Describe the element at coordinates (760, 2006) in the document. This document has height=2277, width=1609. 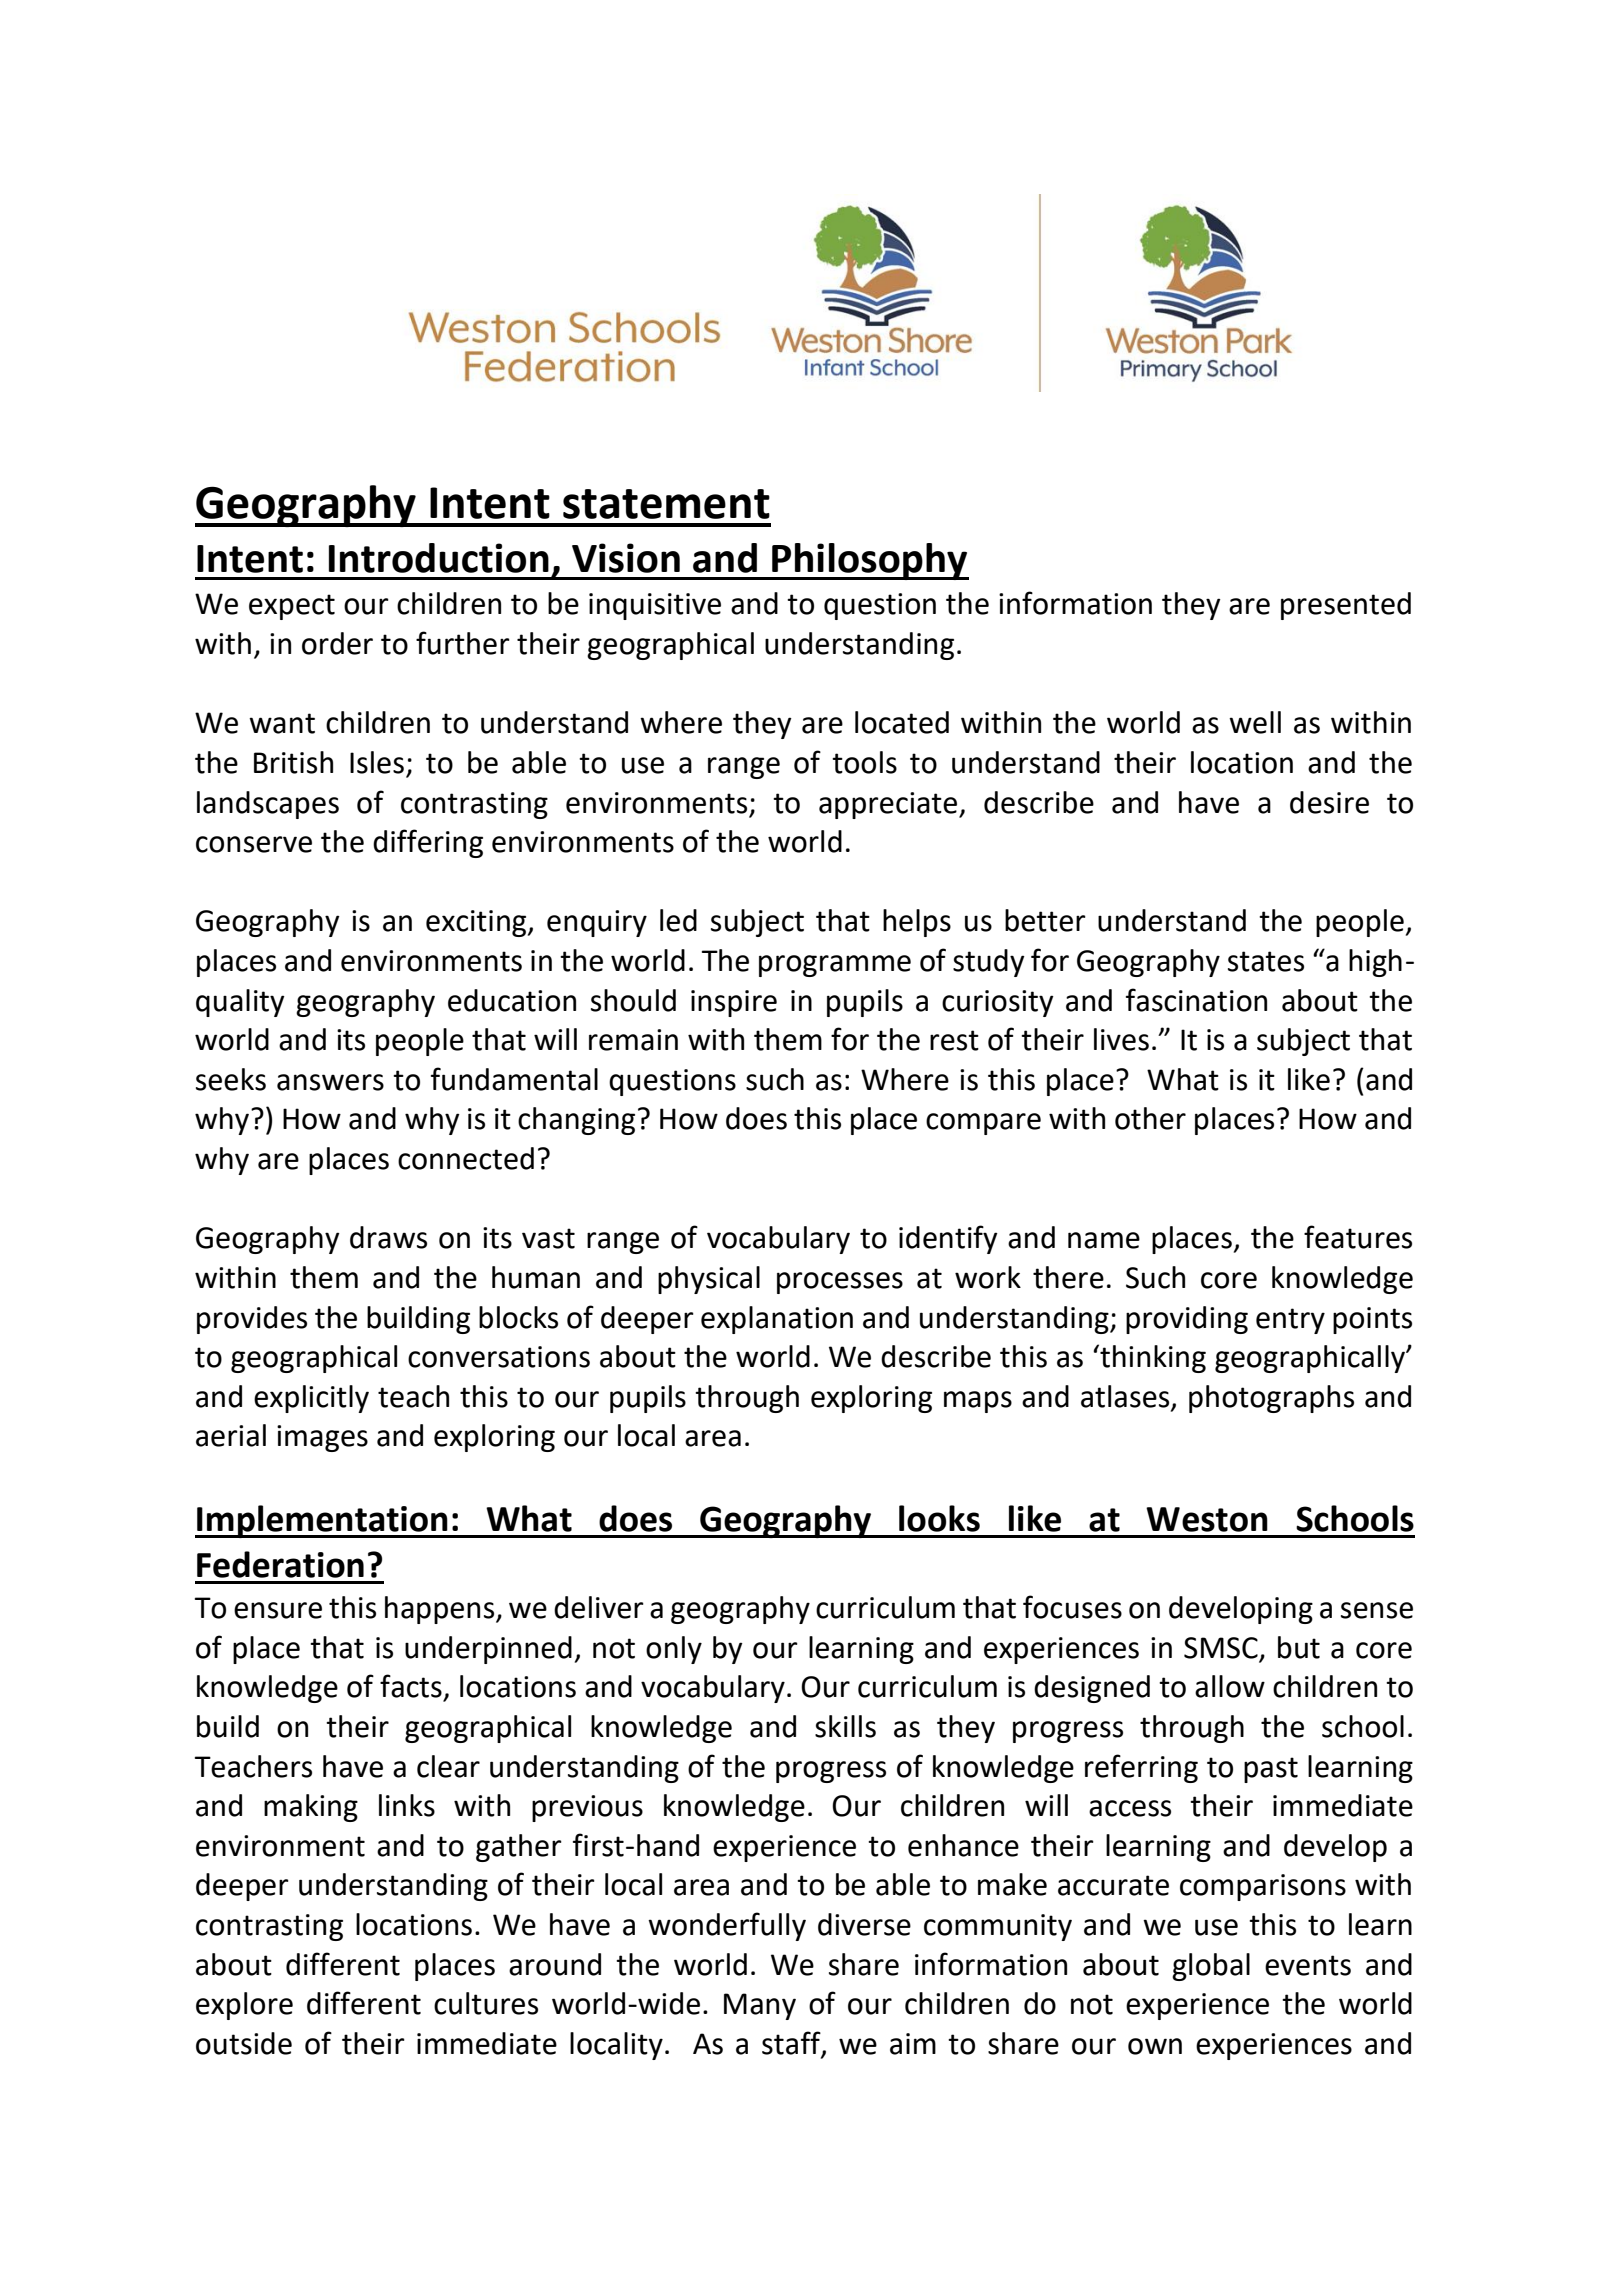
I see `Many` at that location.
